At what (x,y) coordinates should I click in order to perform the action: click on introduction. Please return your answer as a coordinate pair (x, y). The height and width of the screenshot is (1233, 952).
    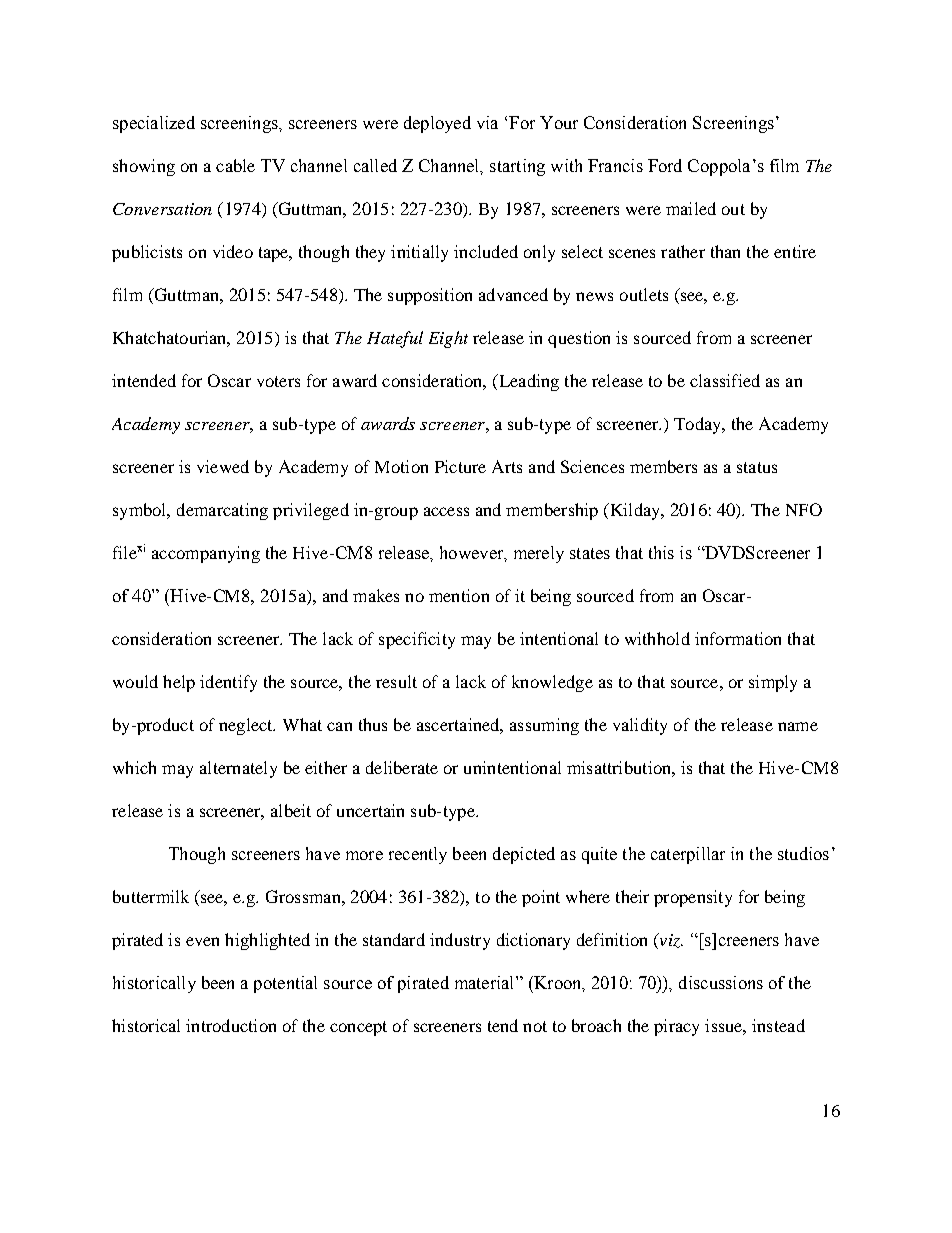
    Looking at the image, I should click on (231, 1025).
